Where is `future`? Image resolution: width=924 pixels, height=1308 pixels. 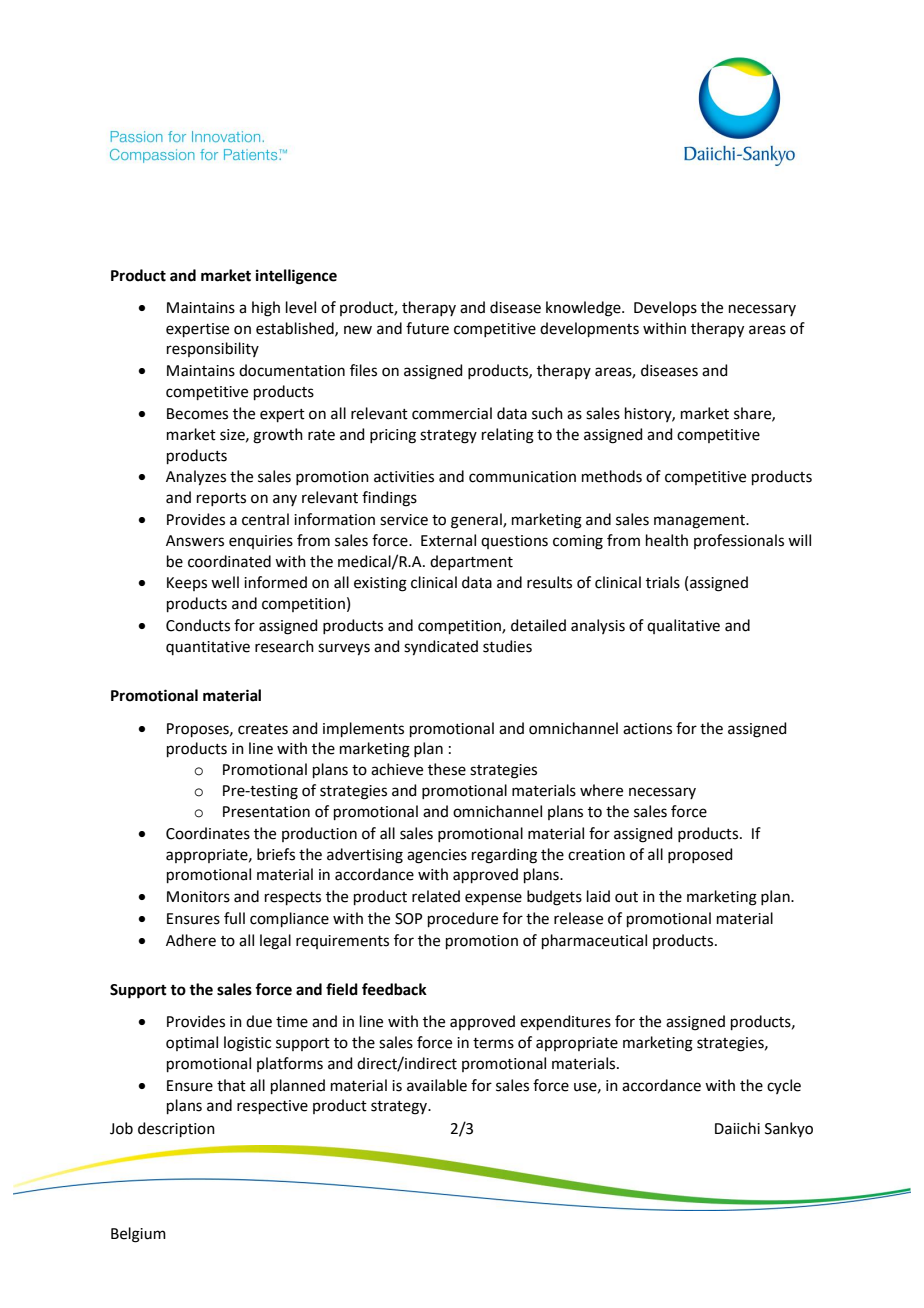 future is located at coordinates (427, 328).
